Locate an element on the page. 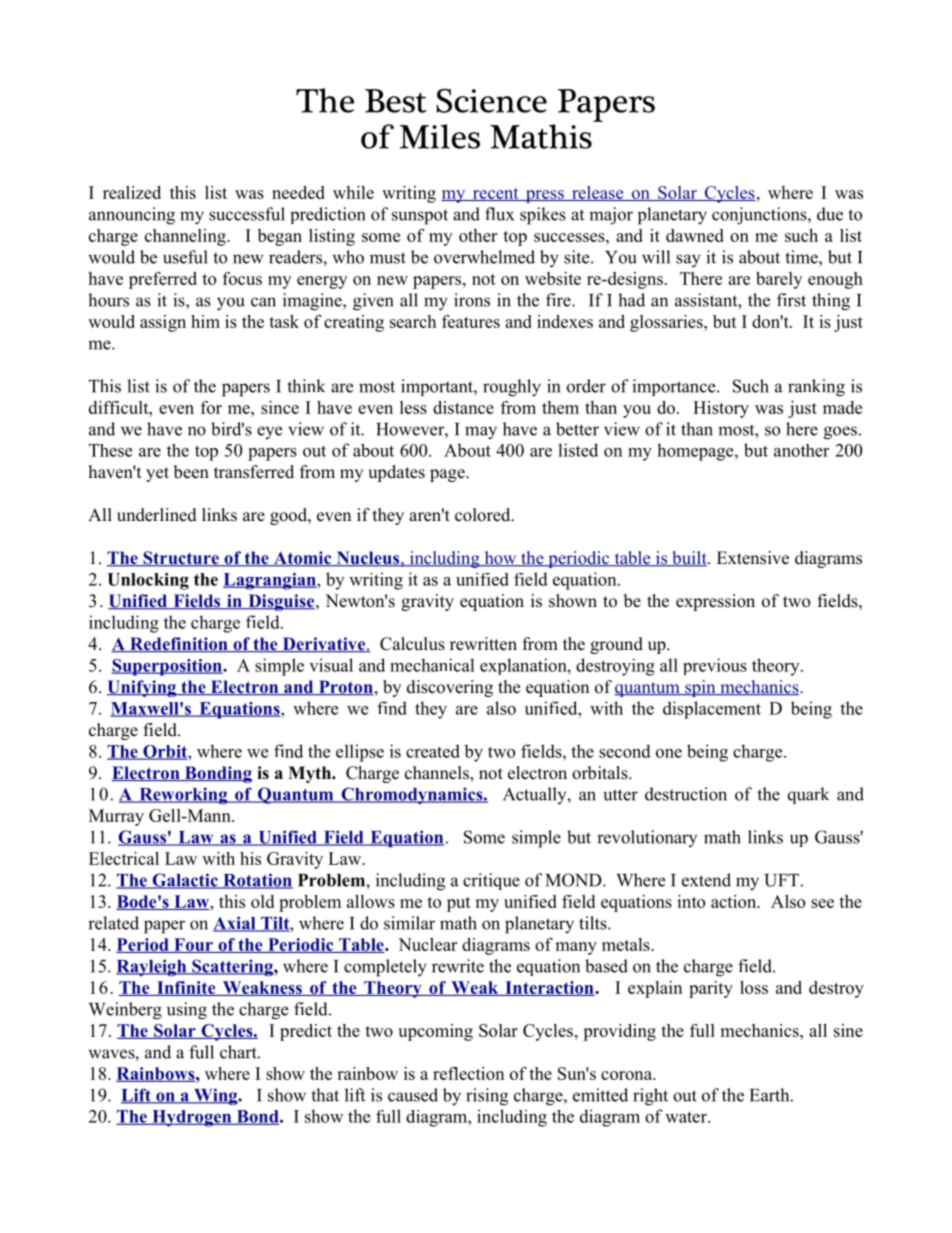  may is located at coordinates (481, 433).
